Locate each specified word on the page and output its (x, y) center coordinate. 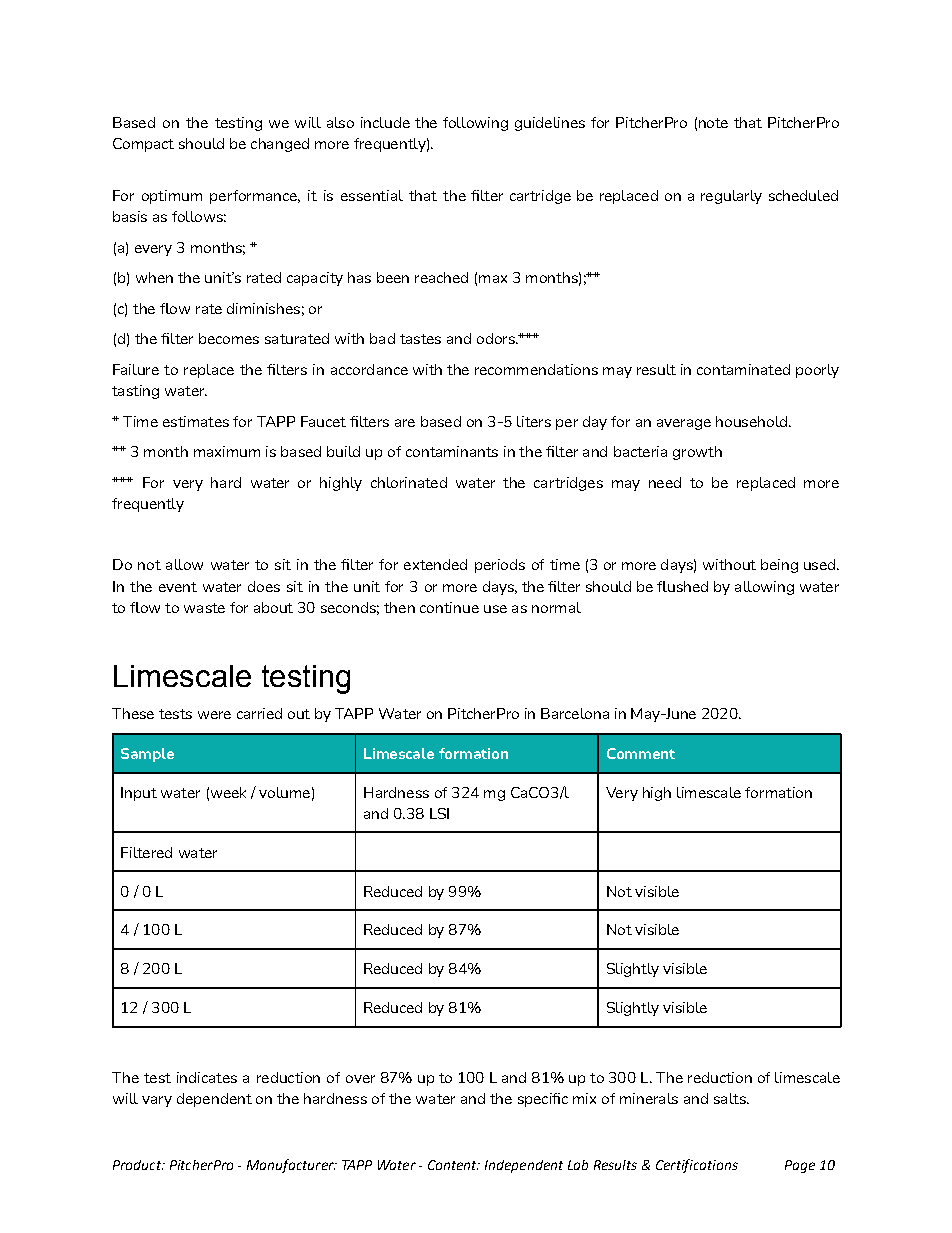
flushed (682, 586)
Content (453, 1165)
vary (157, 1101)
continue (449, 607)
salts (731, 1098)
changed (280, 145)
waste (204, 608)
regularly (731, 197)
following (475, 124)
